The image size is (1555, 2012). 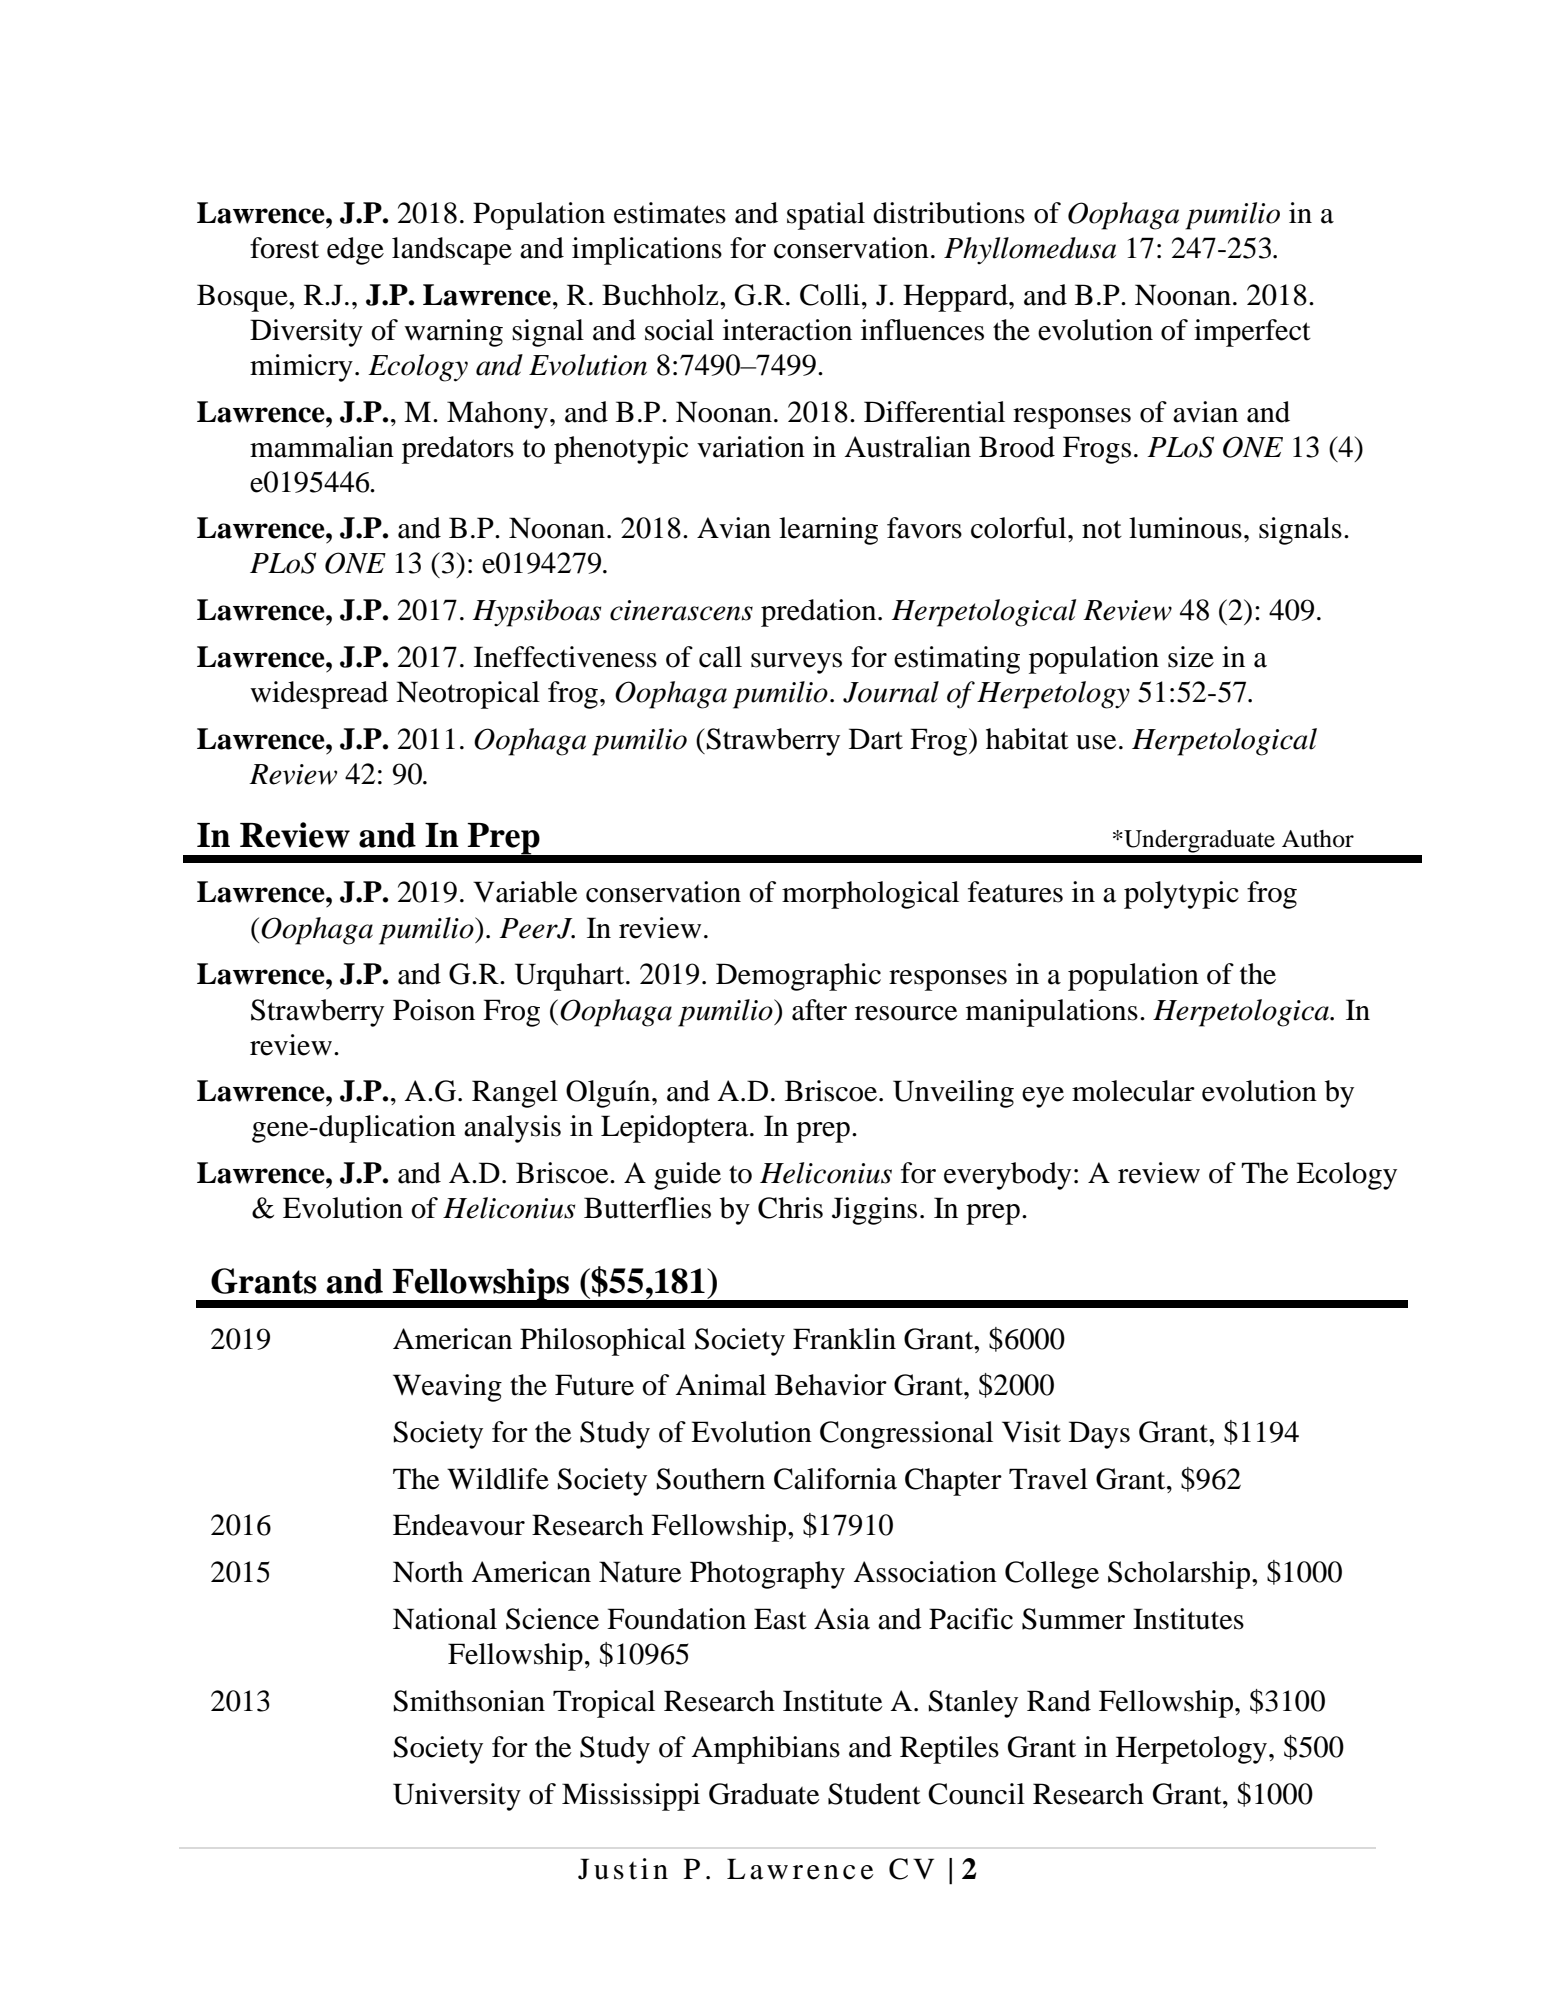 What do you see at coordinates (457, 1797) in the document?
I see `University` at bounding box center [457, 1797].
